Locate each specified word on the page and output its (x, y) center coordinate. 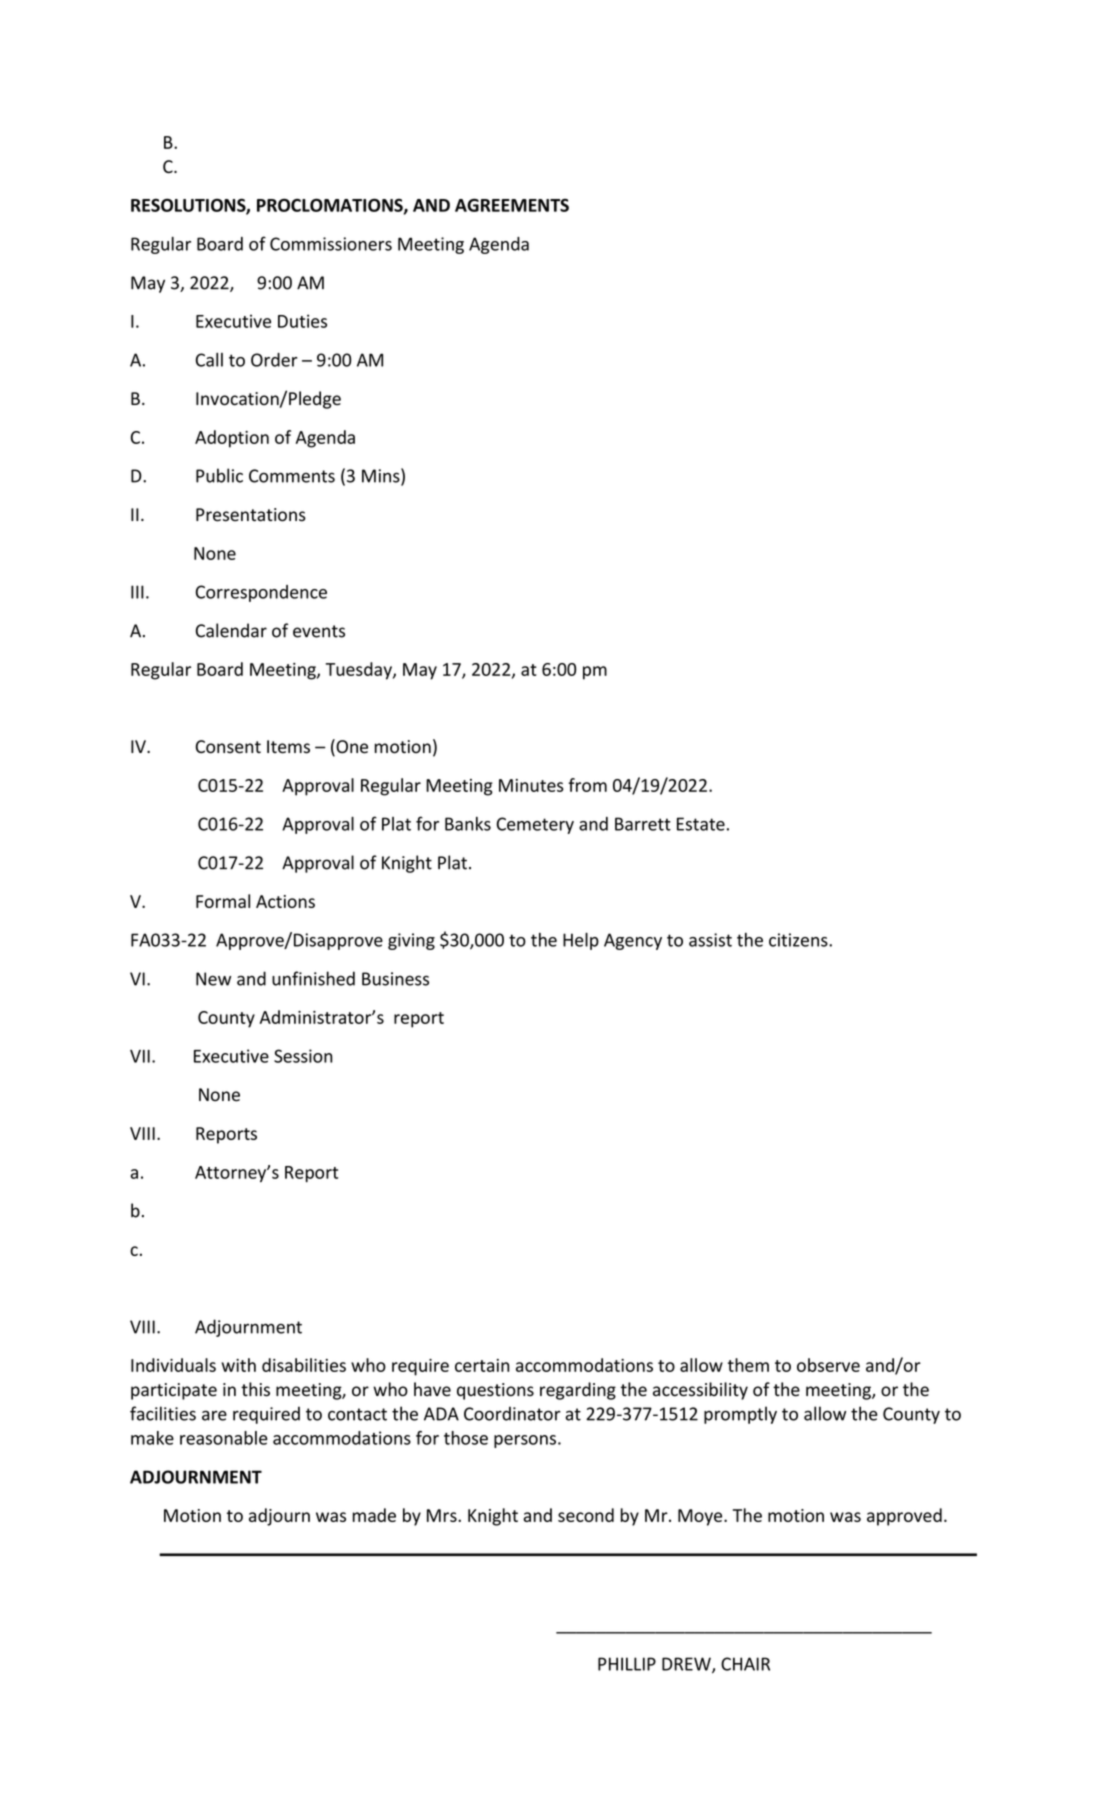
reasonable (224, 1438)
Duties (302, 321)
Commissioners (331, 244)
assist (710, 940)
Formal (223, 901)
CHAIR (745, 1664)
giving (411, 941)
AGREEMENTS (512, 205)
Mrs (443, 1515)
